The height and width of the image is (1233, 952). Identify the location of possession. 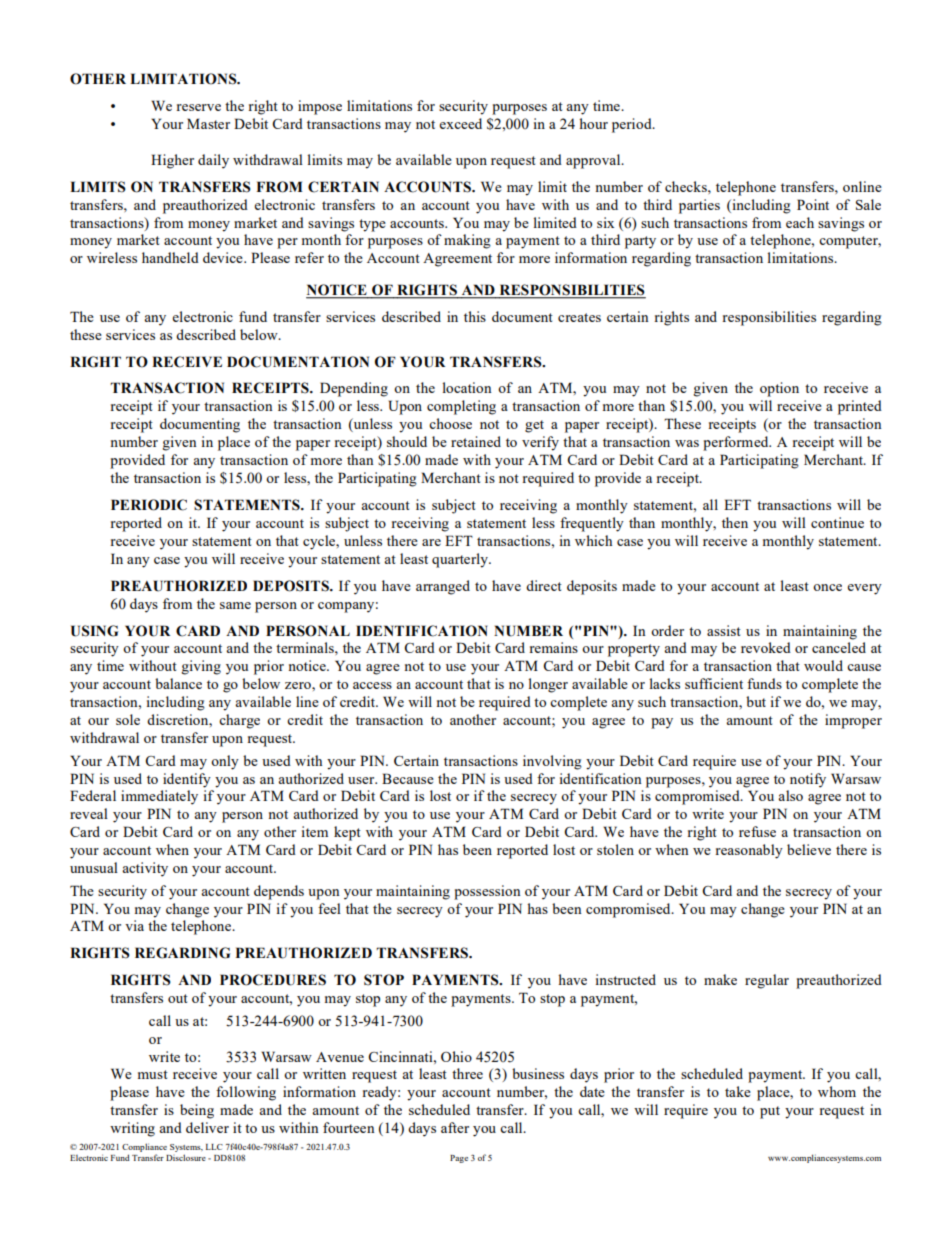
(487, 892).
